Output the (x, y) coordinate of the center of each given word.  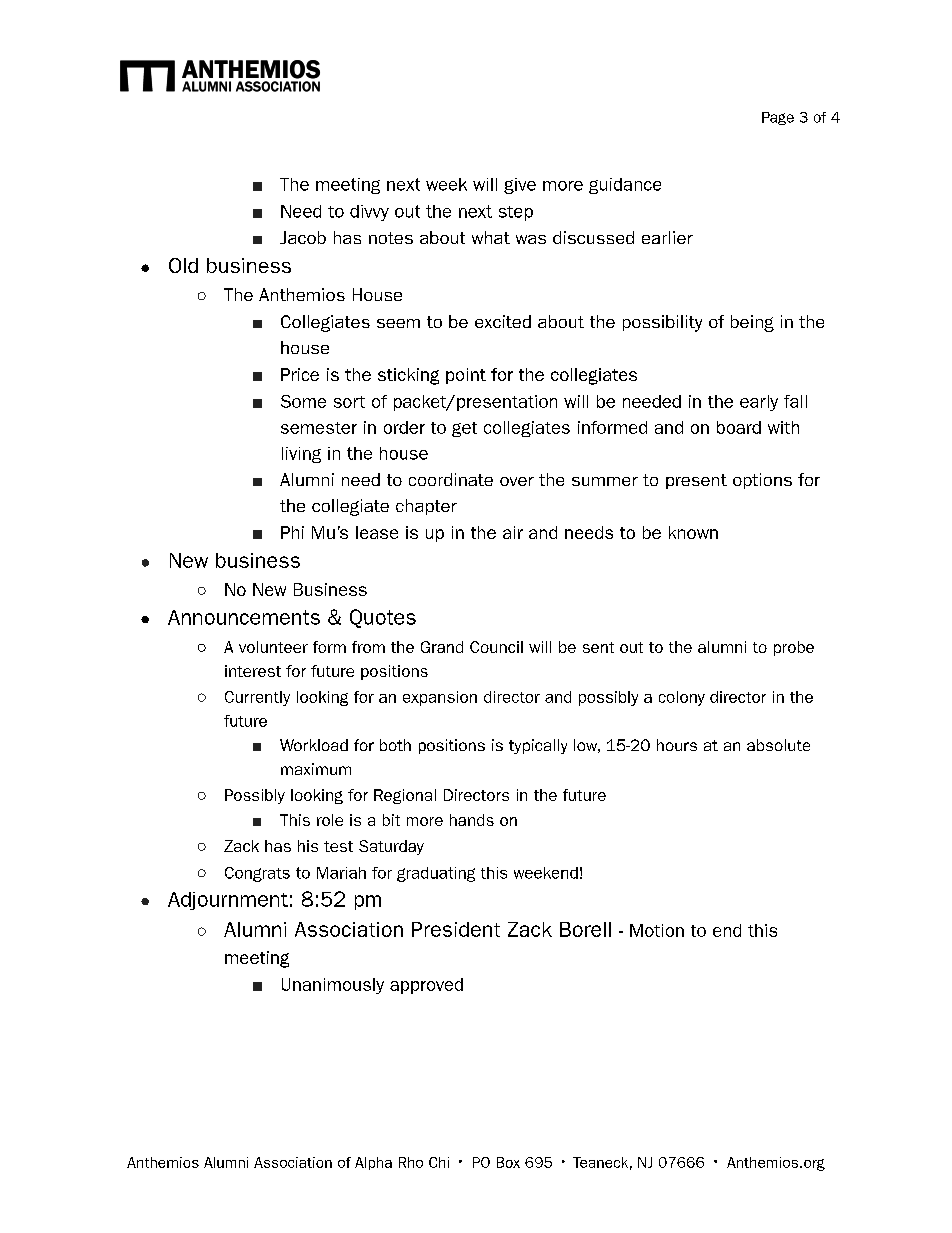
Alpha (373, 1163)
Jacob (303, 237)
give (520, 186)
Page (778, 118)
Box (508, 1162)
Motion (657, 930)
